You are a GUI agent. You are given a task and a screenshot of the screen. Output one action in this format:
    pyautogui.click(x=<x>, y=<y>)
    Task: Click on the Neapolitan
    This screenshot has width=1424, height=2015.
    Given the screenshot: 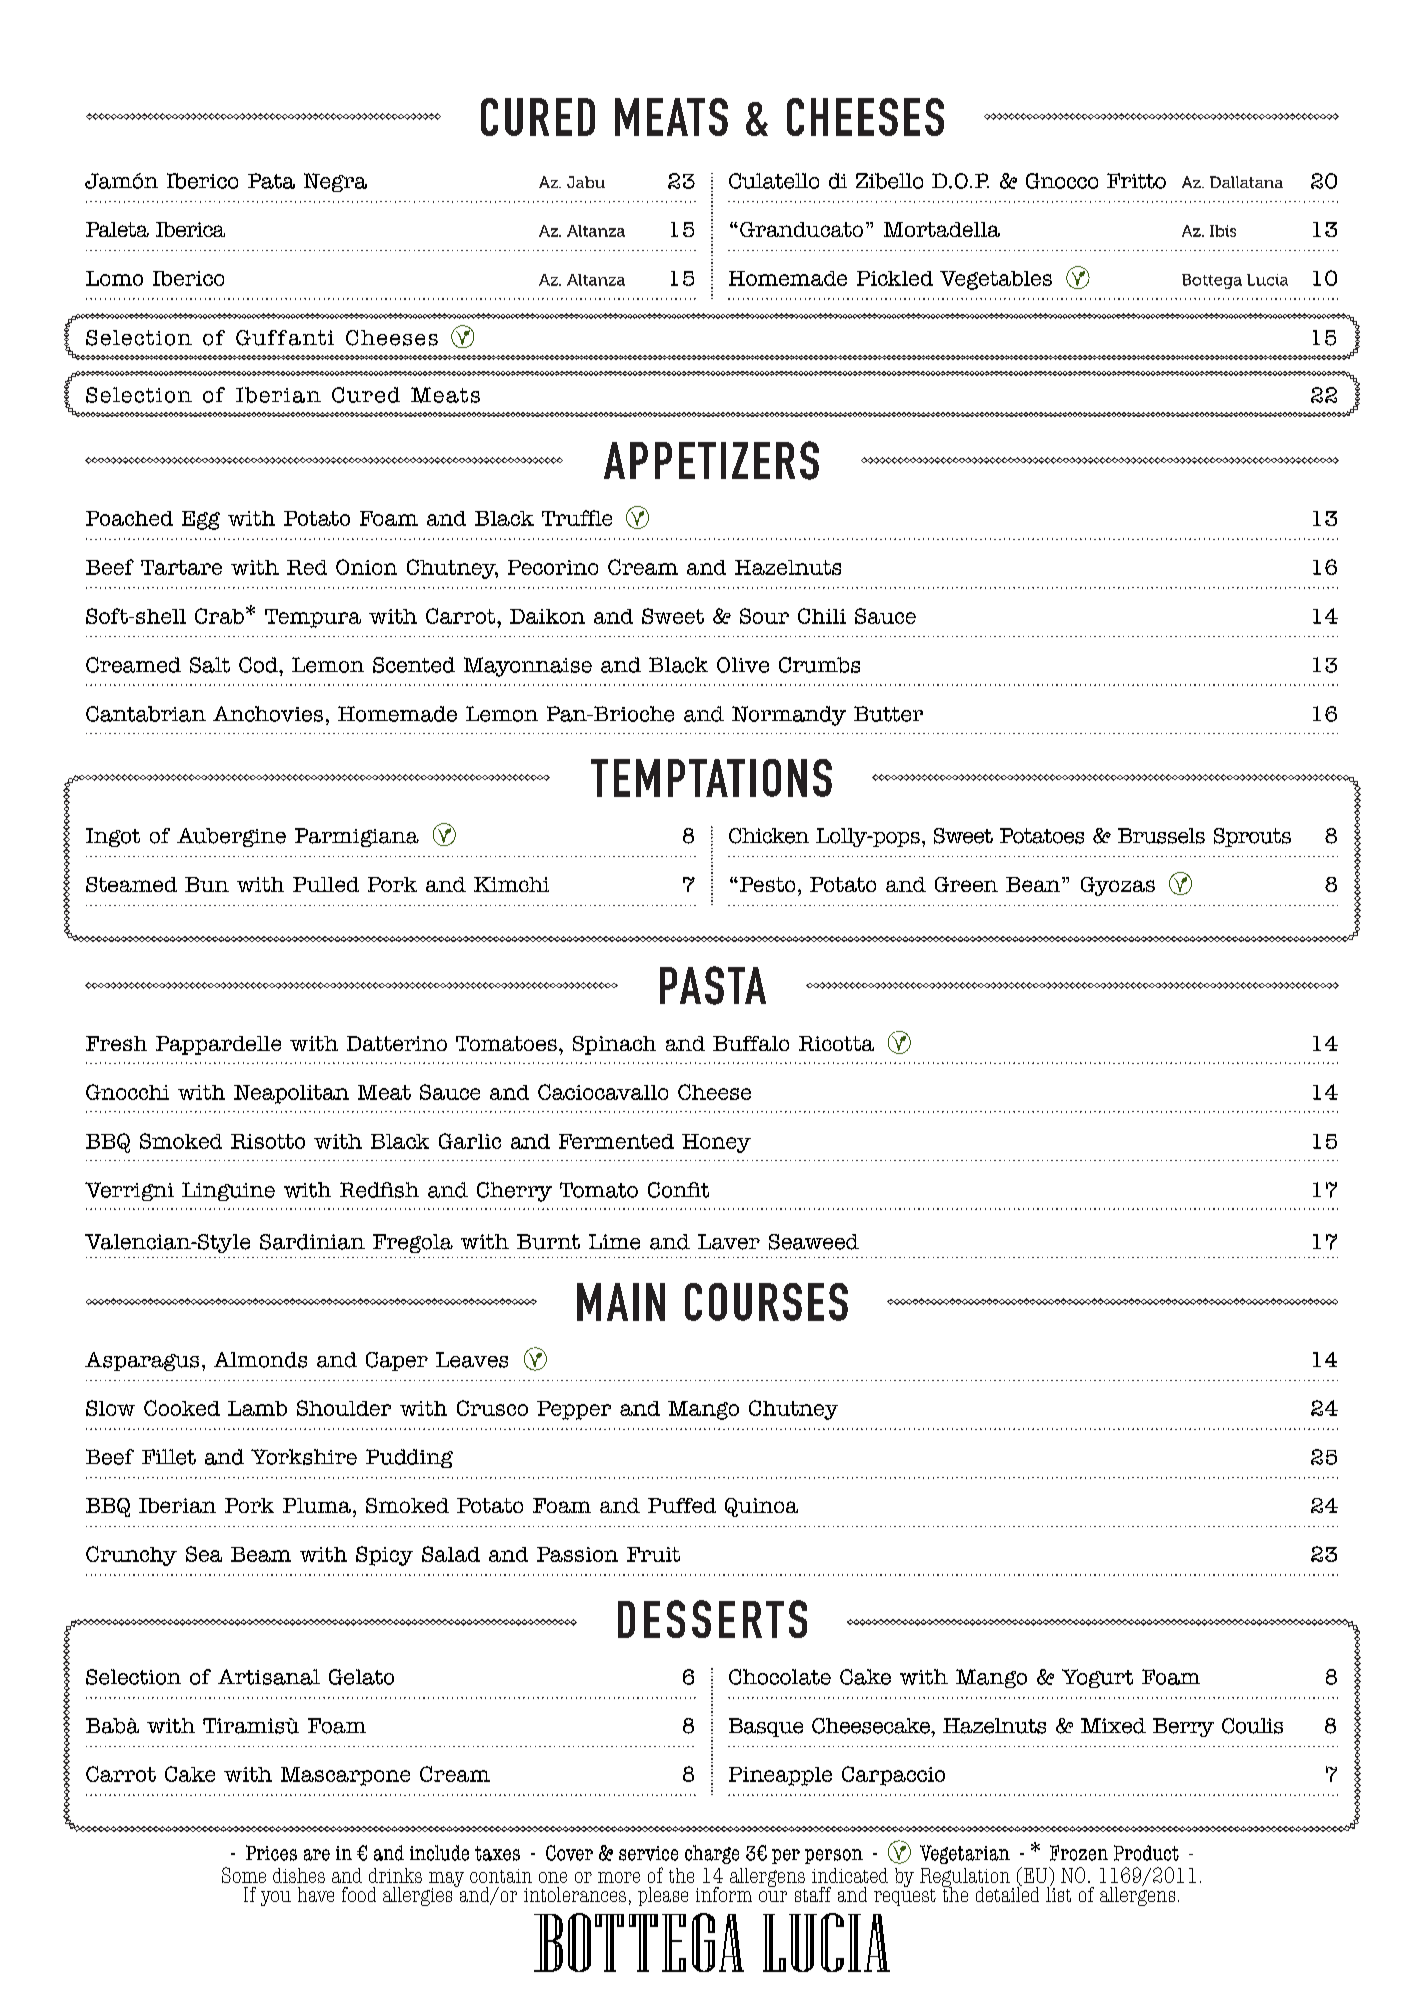 What is the action you would take?
    pyautogui.click(x=291, y=1094)
